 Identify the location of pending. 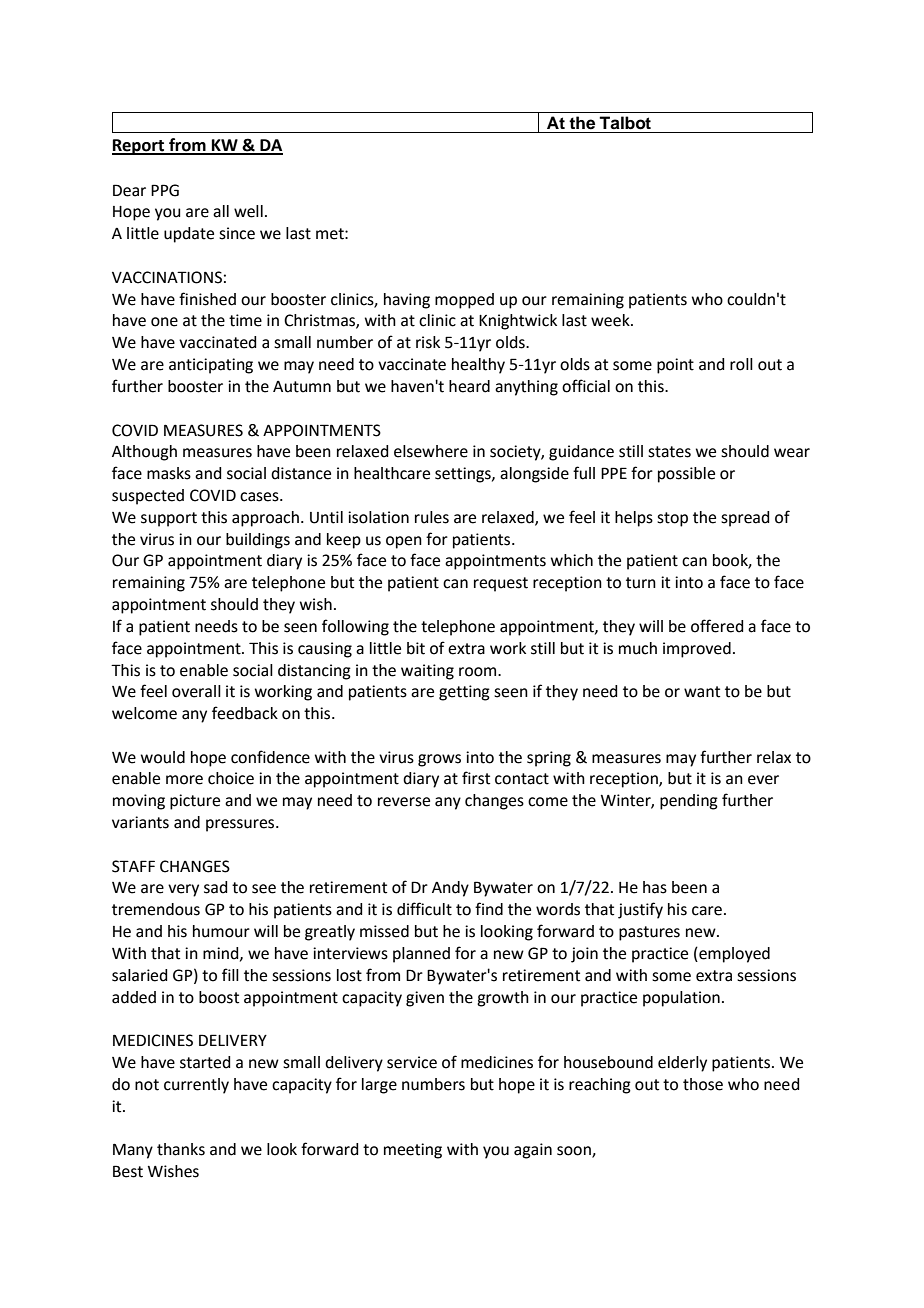
(689, 802).
